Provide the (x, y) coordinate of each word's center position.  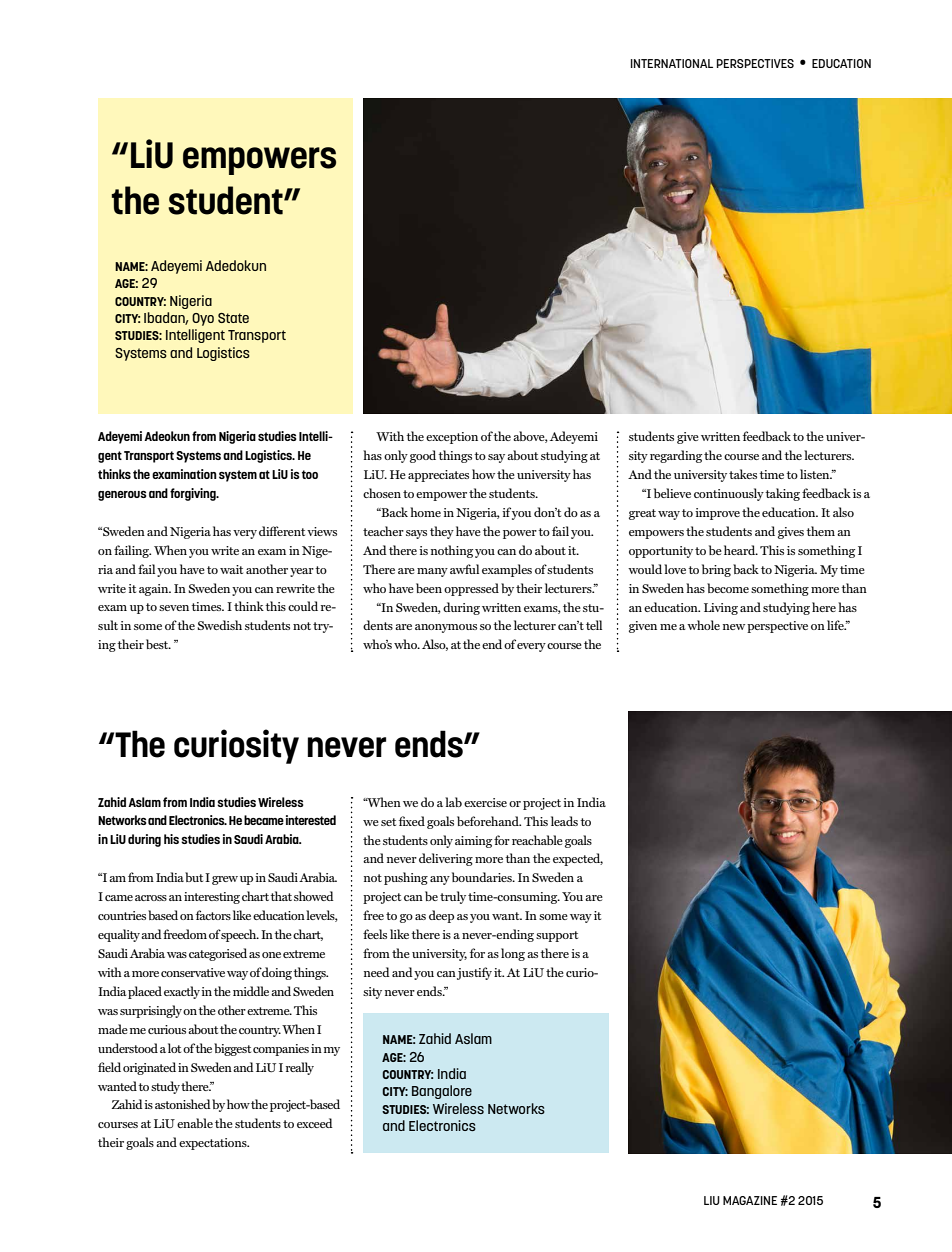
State (233, 318)
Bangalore (442, 1092)
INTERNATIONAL (672, 63)
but (194, 877)
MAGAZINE (750, 1200)
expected (578, 859)
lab (453, 802)
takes (743, 474)
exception (452, 438)
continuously (729, 494)
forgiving (194, 494)
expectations (214, 1144)
